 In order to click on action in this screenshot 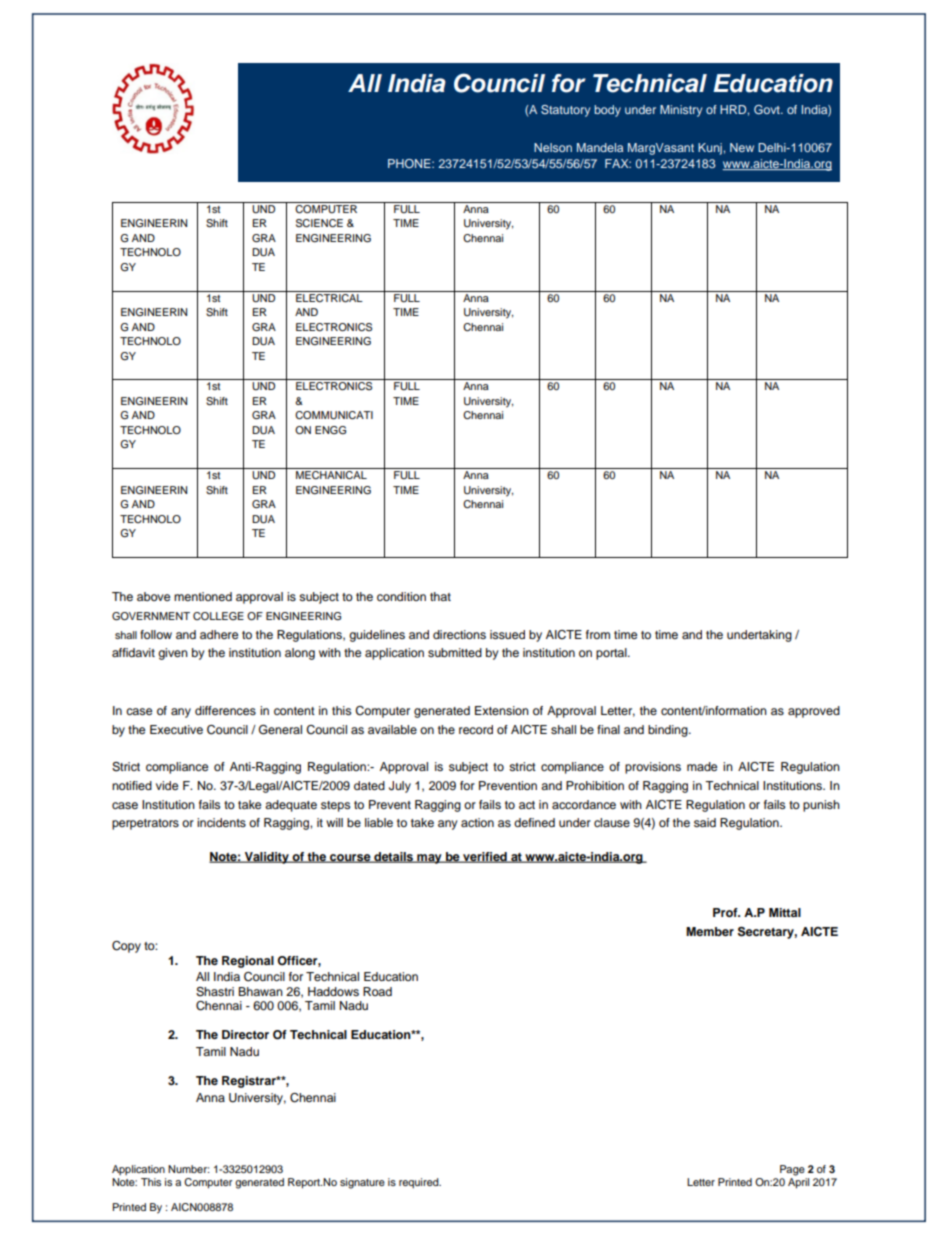, I will do `click(477, 822)`.
